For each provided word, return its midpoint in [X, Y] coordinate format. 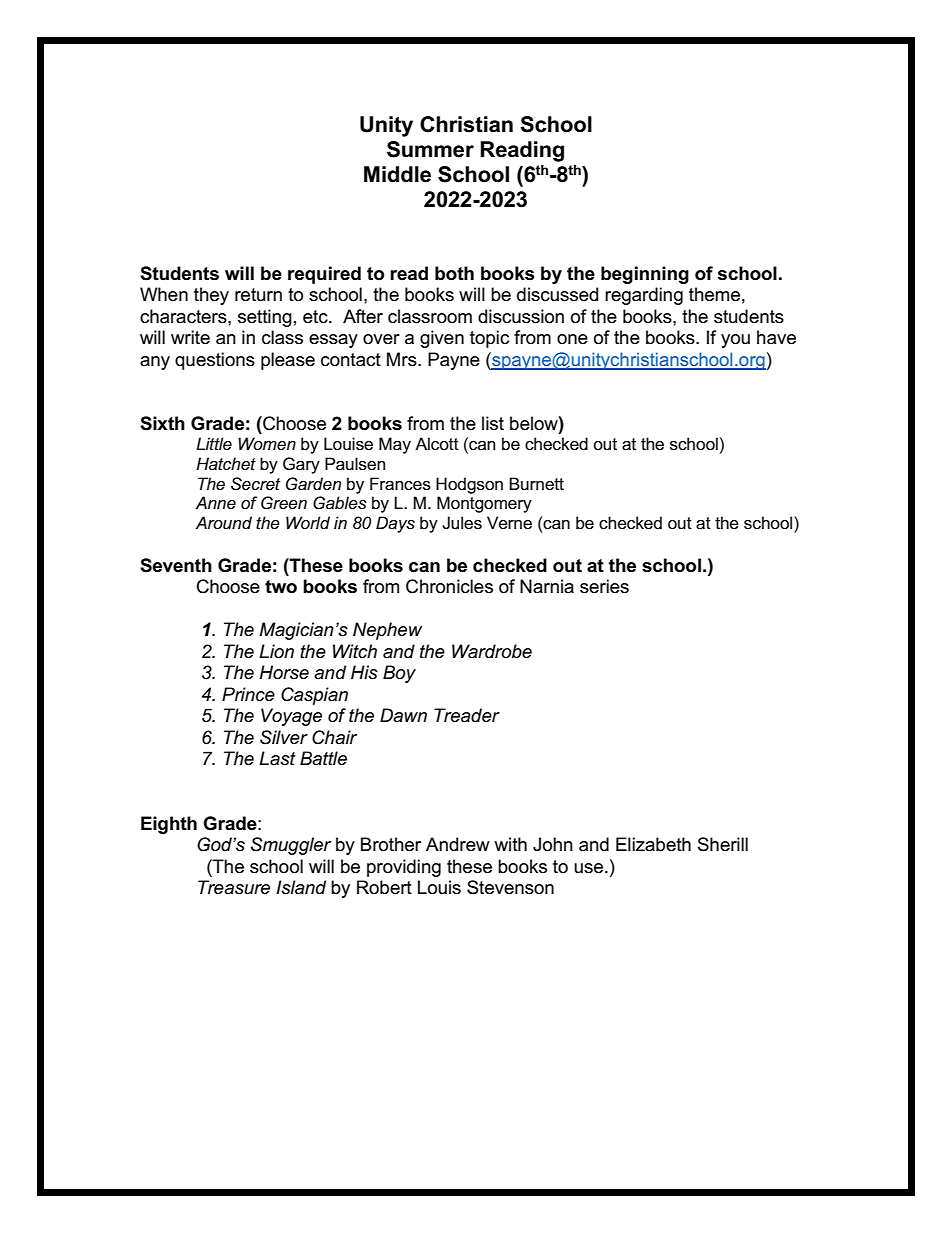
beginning [645, 275]
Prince [248, 694]
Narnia [547, 586]
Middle [397, 174]
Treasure [234, 887]
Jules [462, 523]
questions [215, 361]
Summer [430, 149]
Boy [399, 674]
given [442, 339]
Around [223, 522]
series [604, 586]
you [735, 341]
